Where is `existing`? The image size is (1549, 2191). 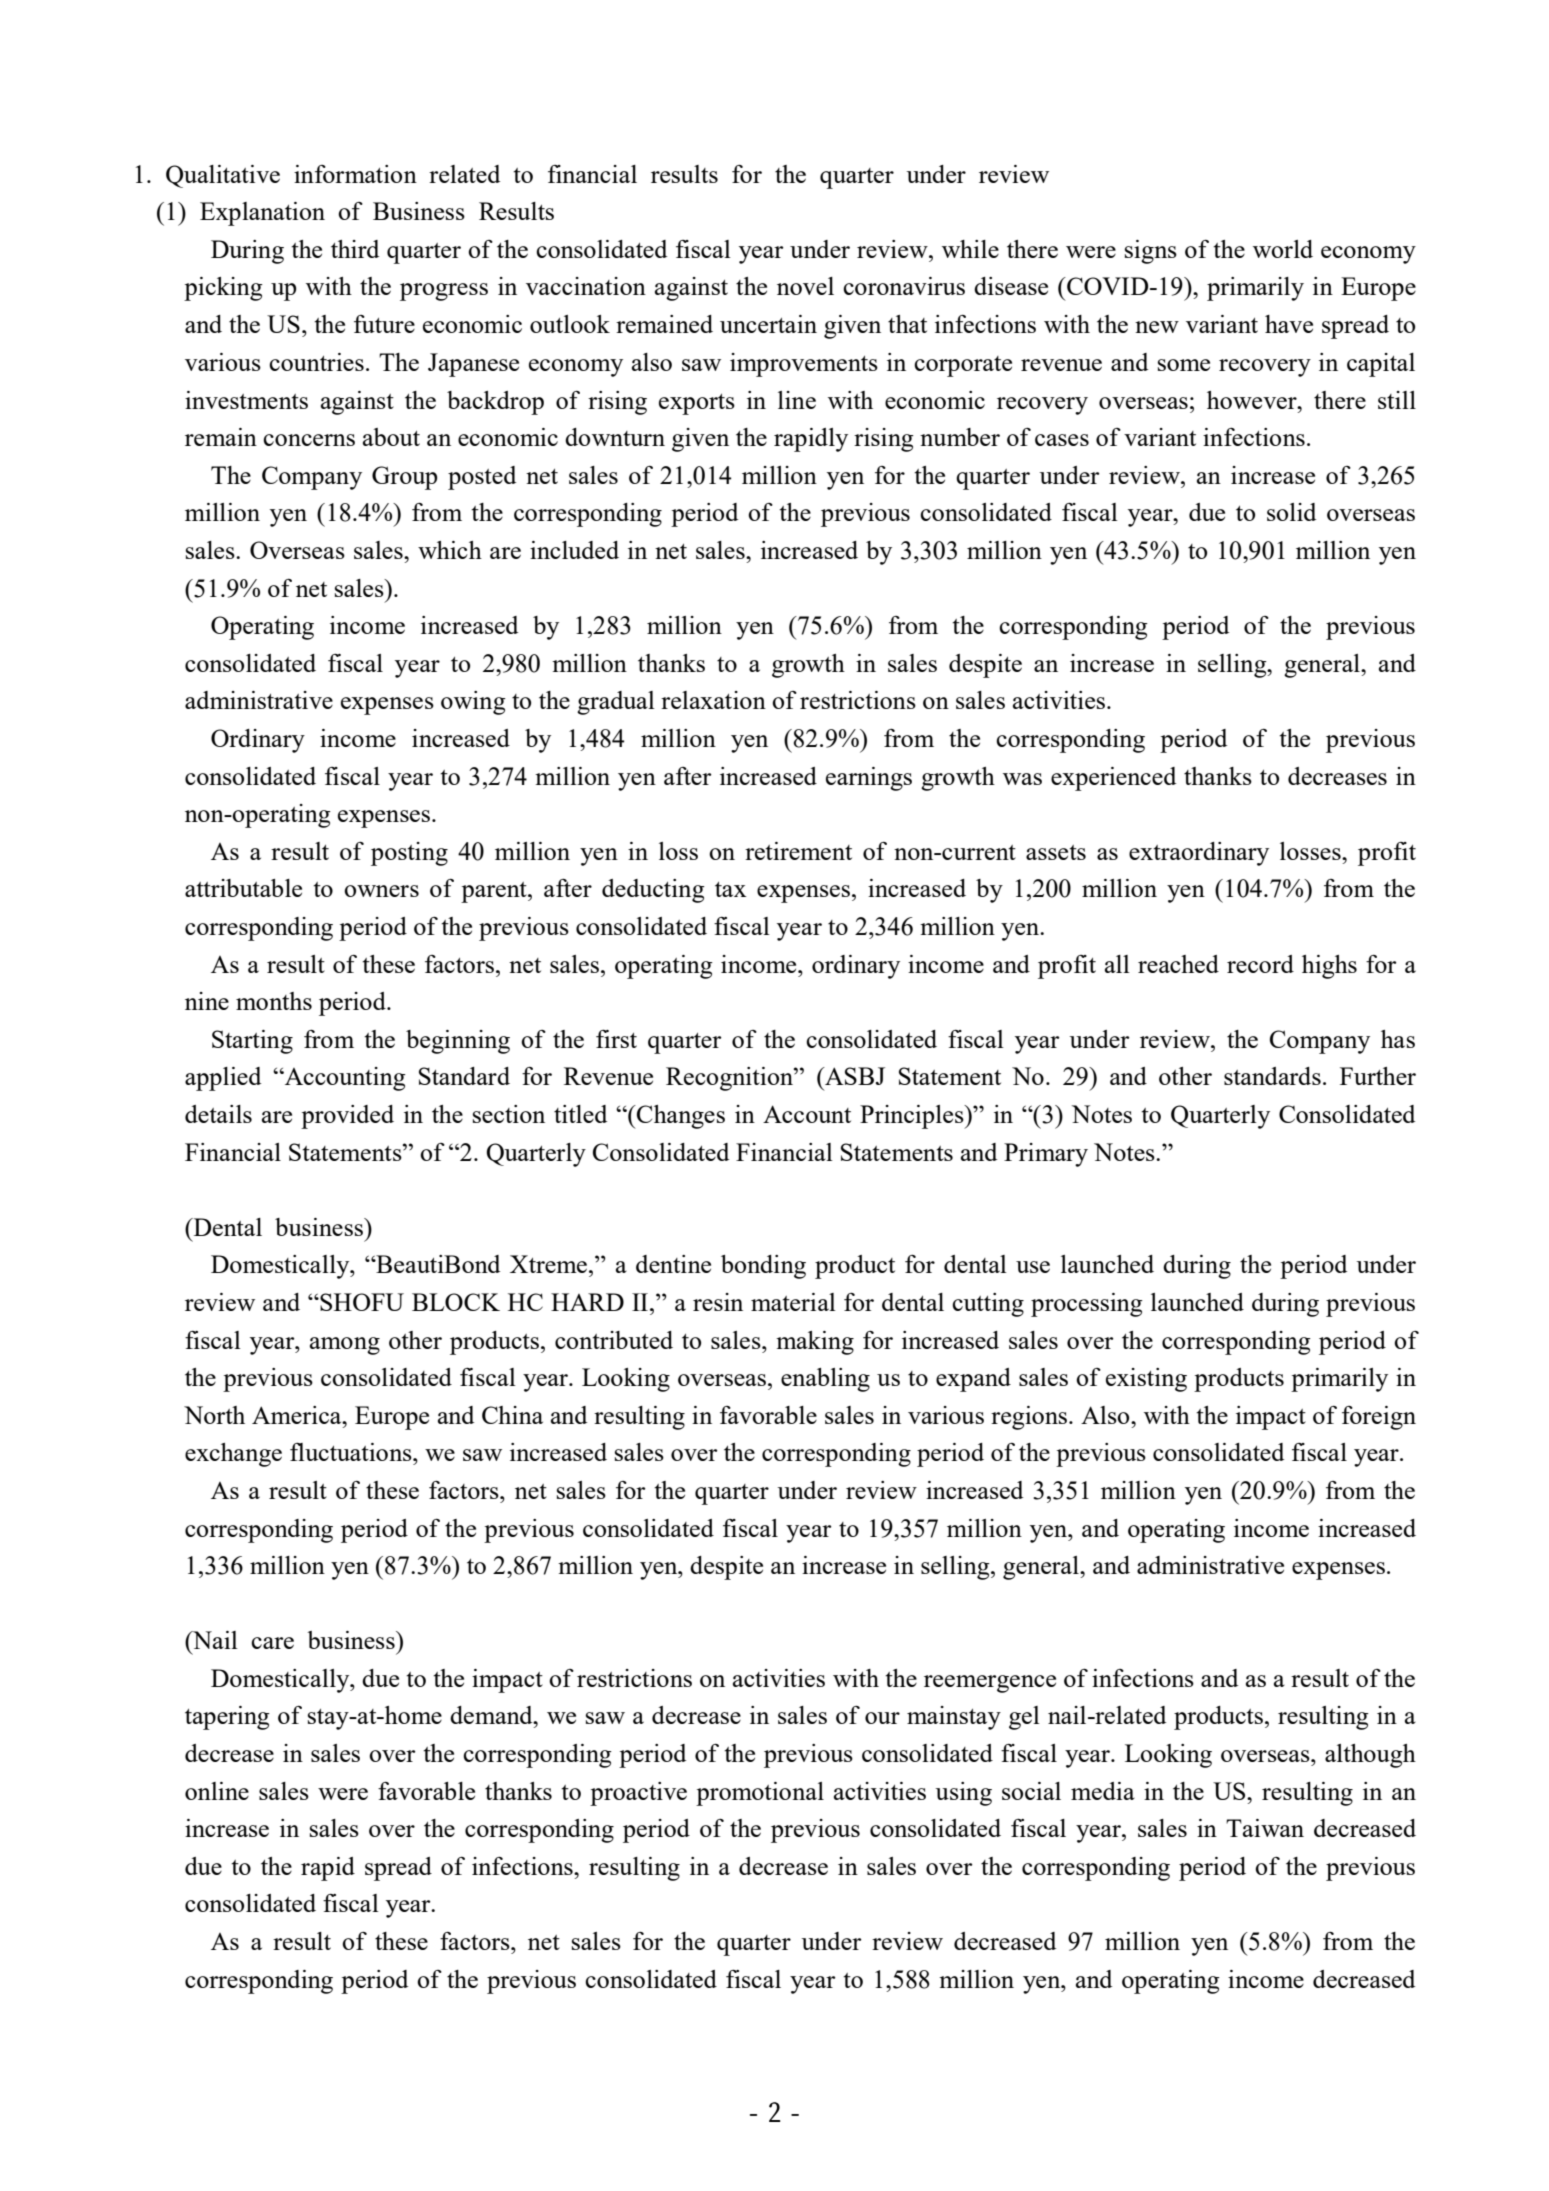 existing is located at coordinates (1146, 1380).
